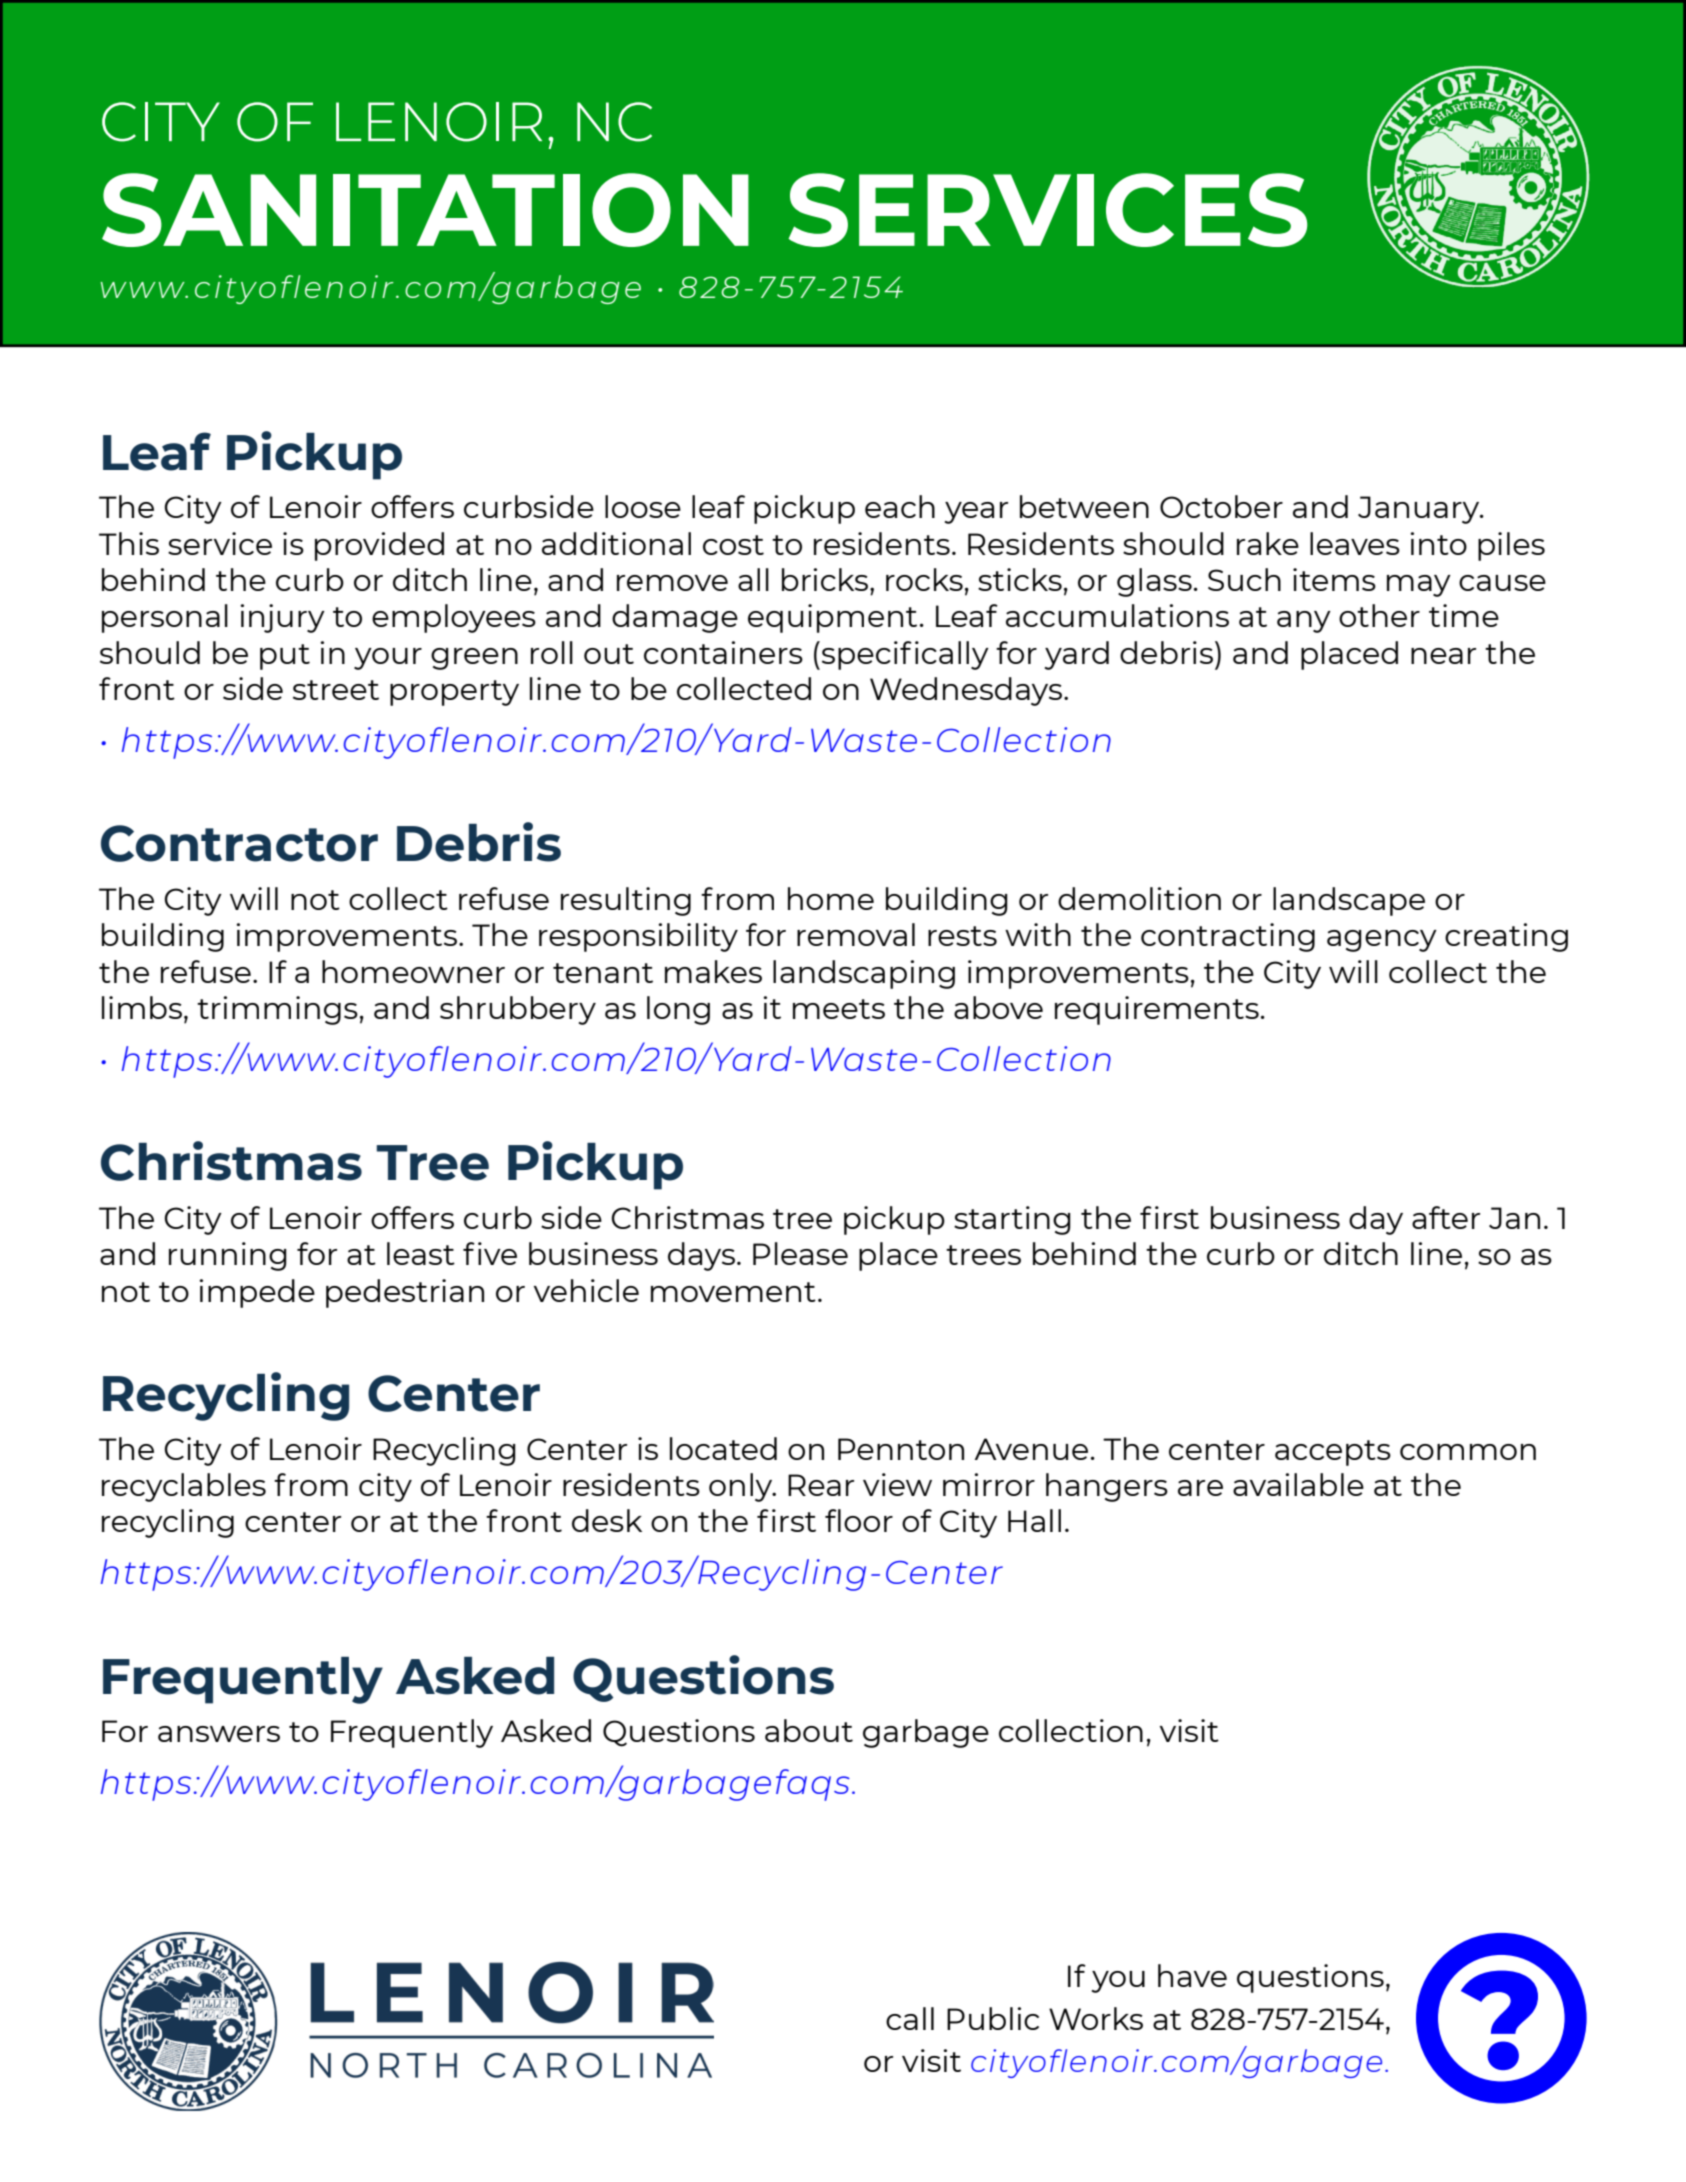  I want to click on removal, so click(856, 934).
